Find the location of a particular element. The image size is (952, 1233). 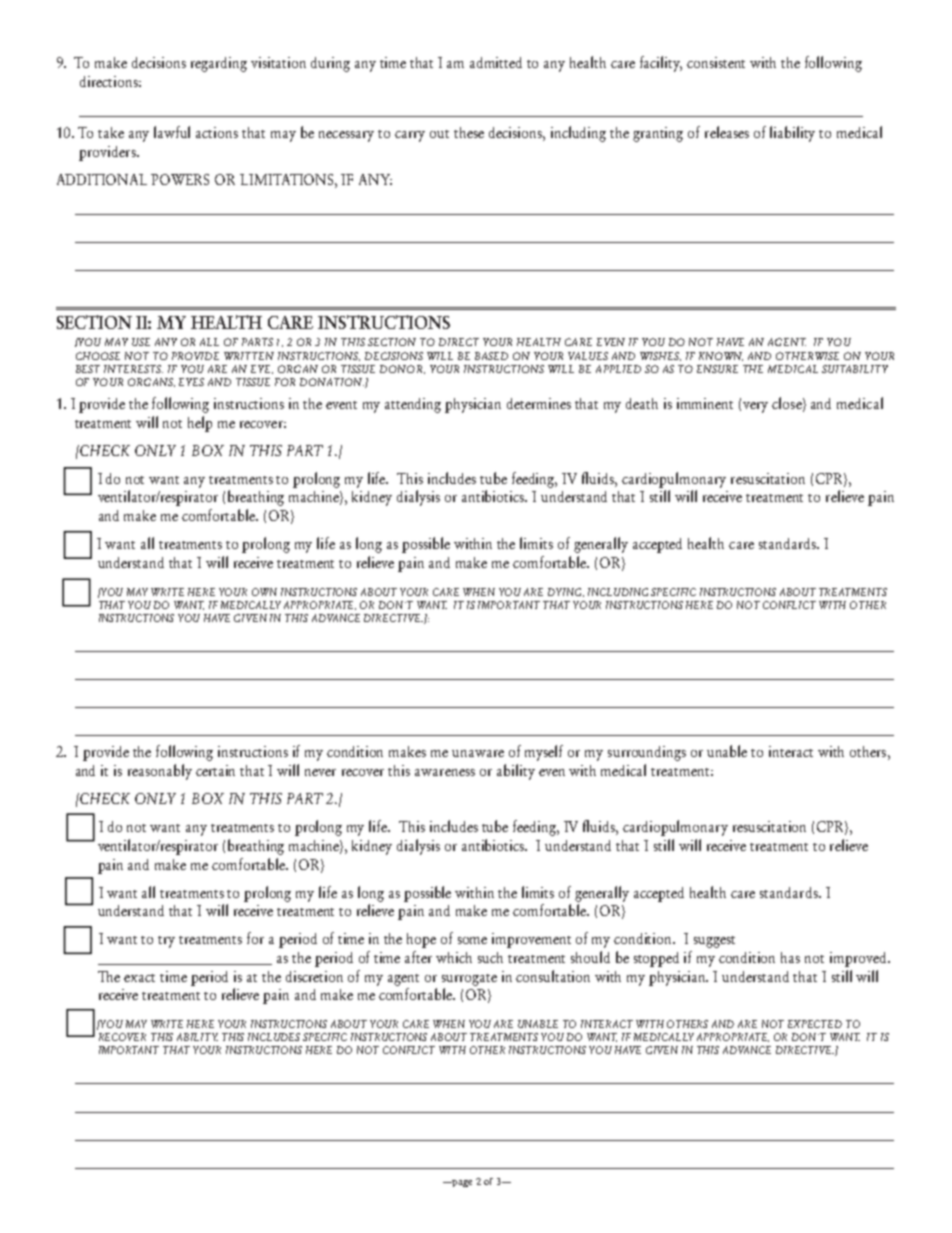

certain is located at coordinates (215, 770).
